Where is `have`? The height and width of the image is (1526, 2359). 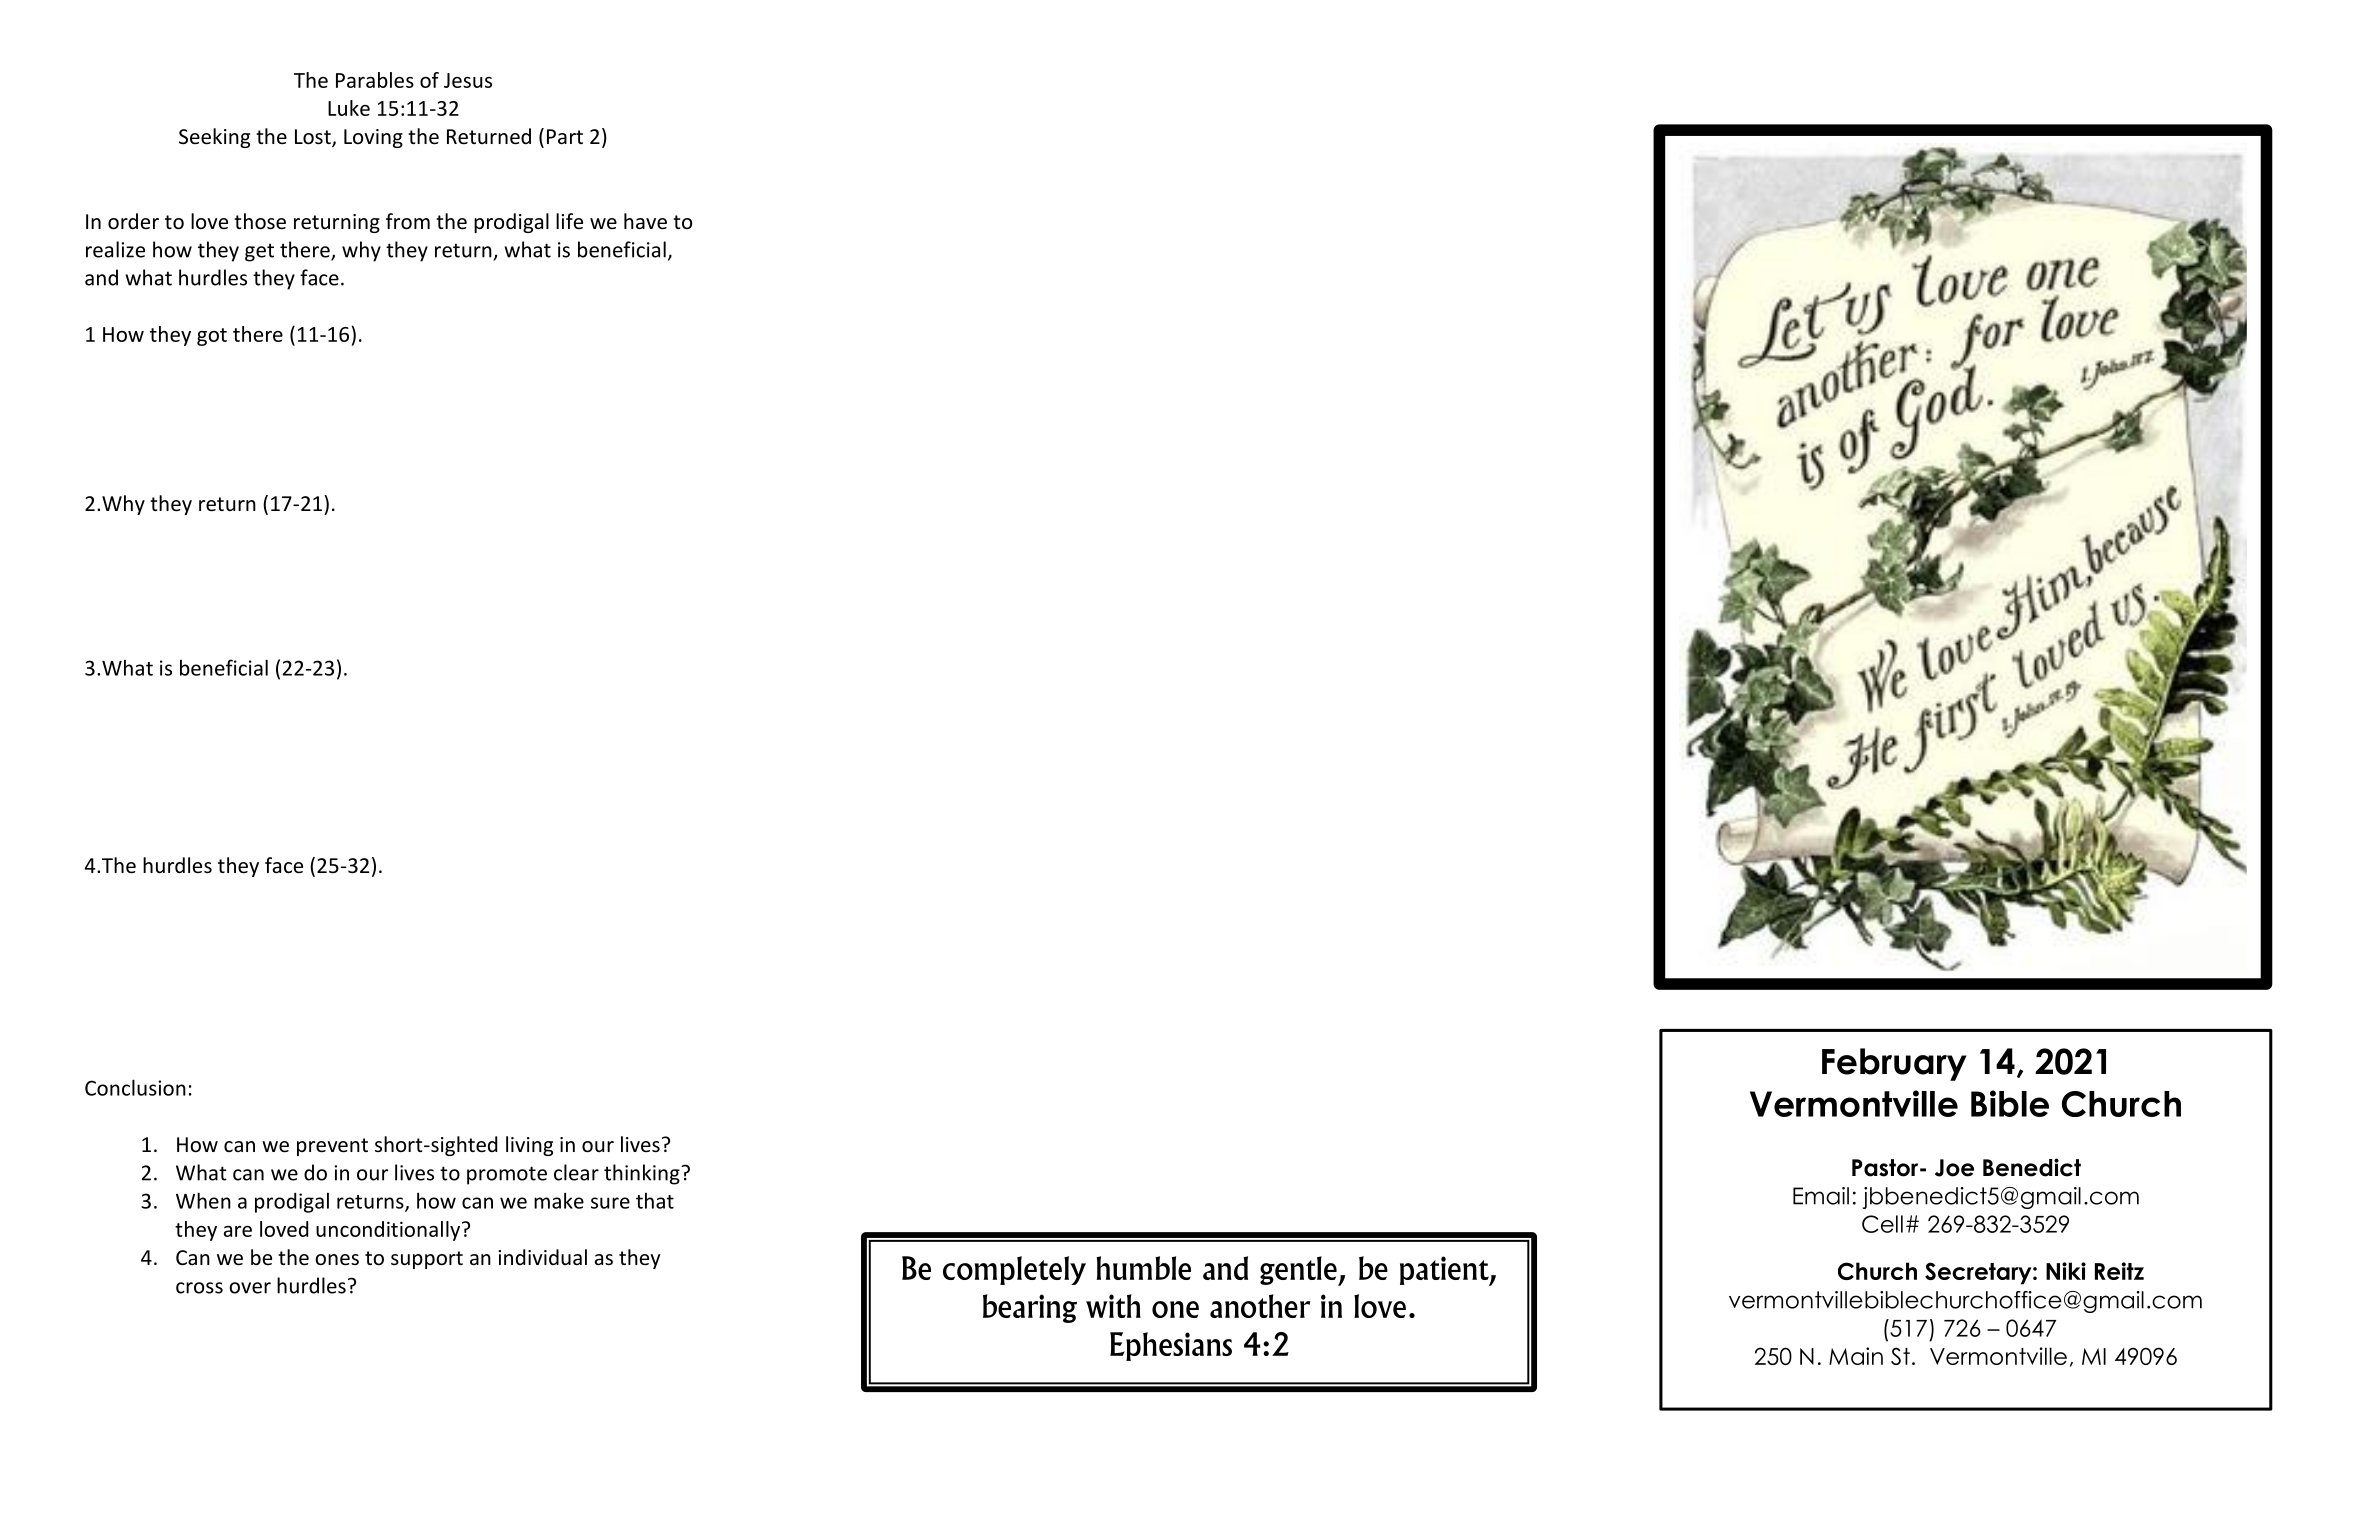
have is located at coordinates (645, 221).
